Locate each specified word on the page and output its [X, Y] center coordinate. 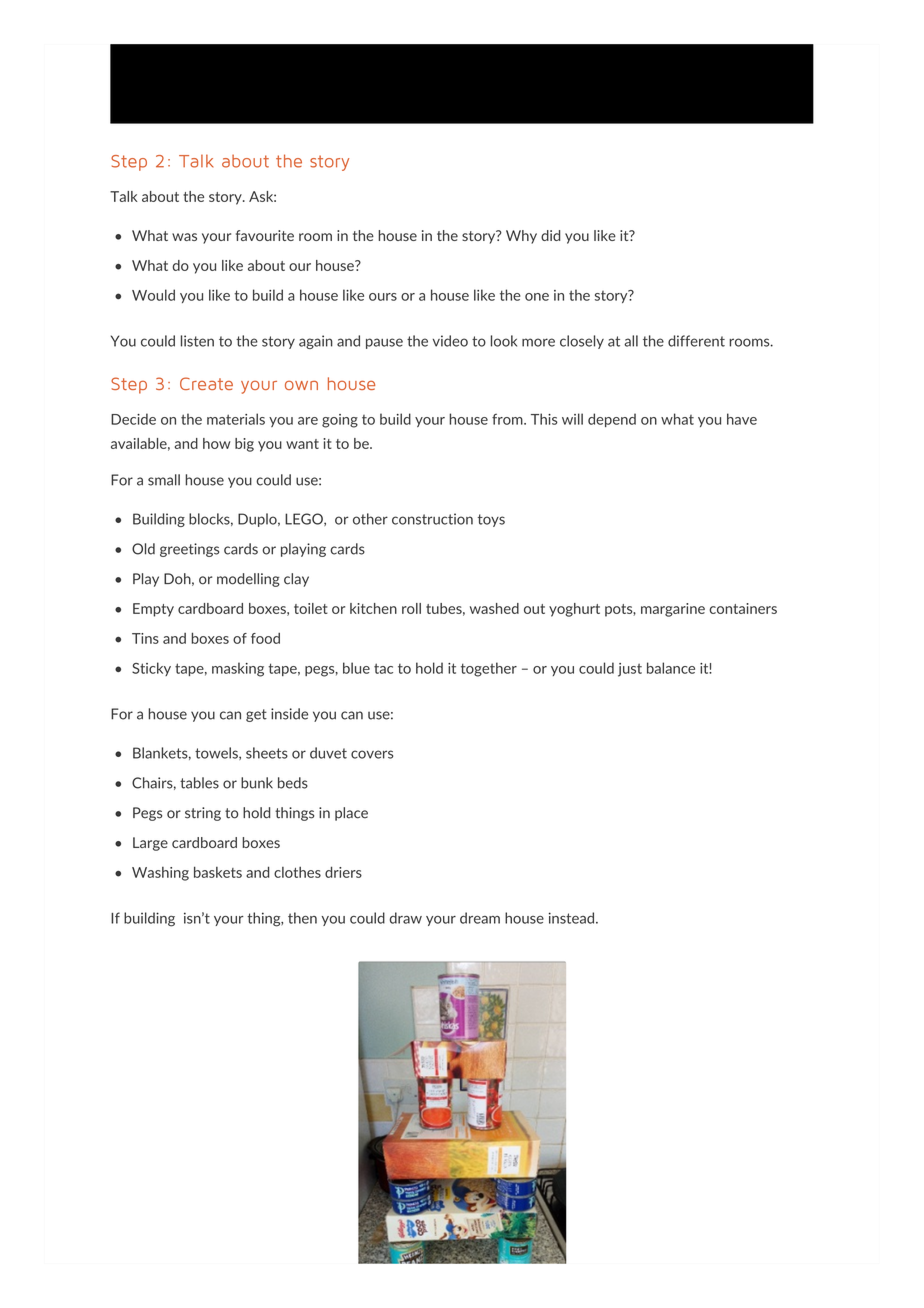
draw [405, 918]
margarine [673, 610]
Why [521, 237]
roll [411, 608]
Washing [160, 874]
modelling [248, 580]
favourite [265, 235]
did [550, 235]
